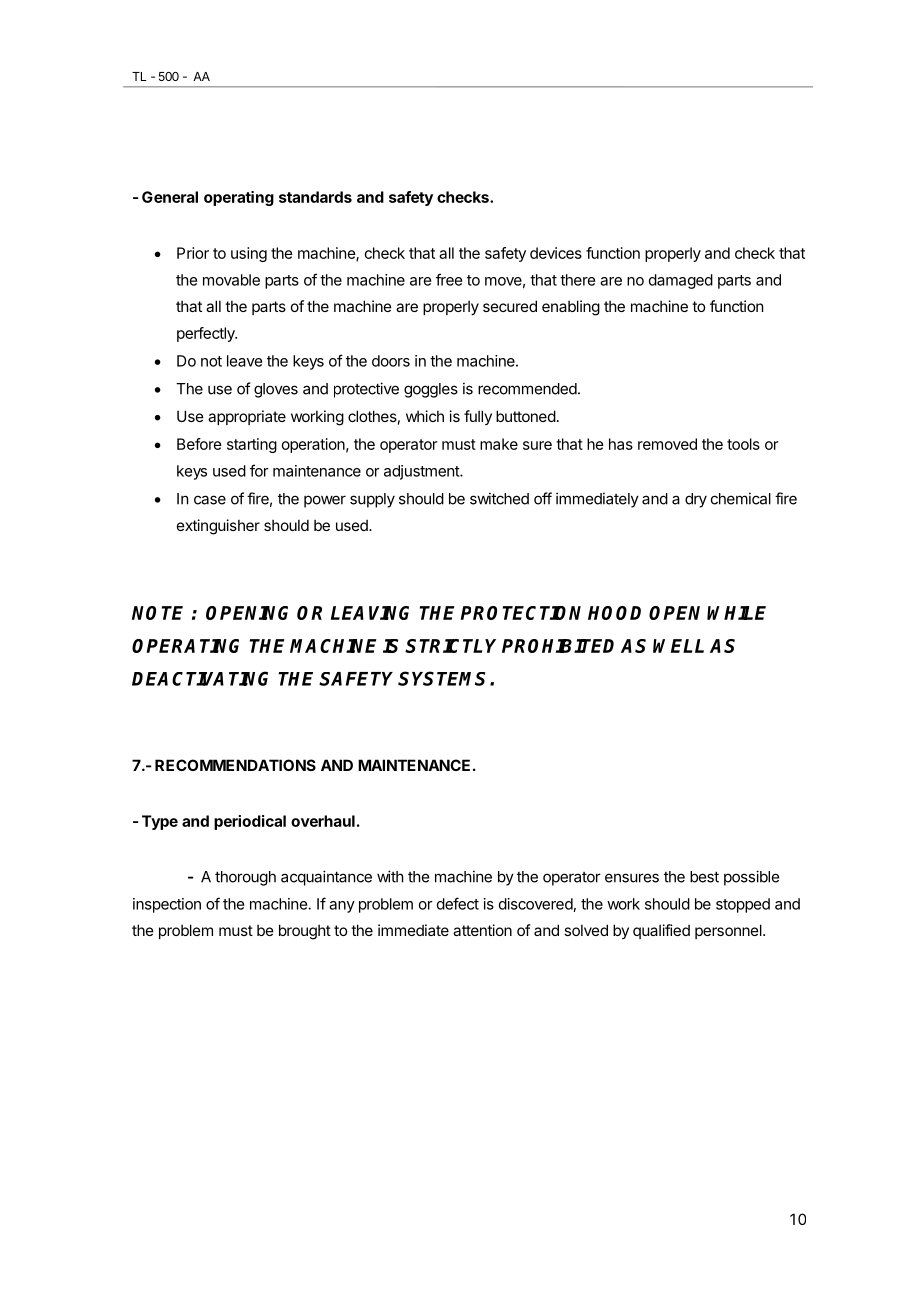 This screenshot has width=924, height=1308. What do you see at coordinates (661, 931) in the screenshot?
I see `qualified` at bounding box center [661, 931].
